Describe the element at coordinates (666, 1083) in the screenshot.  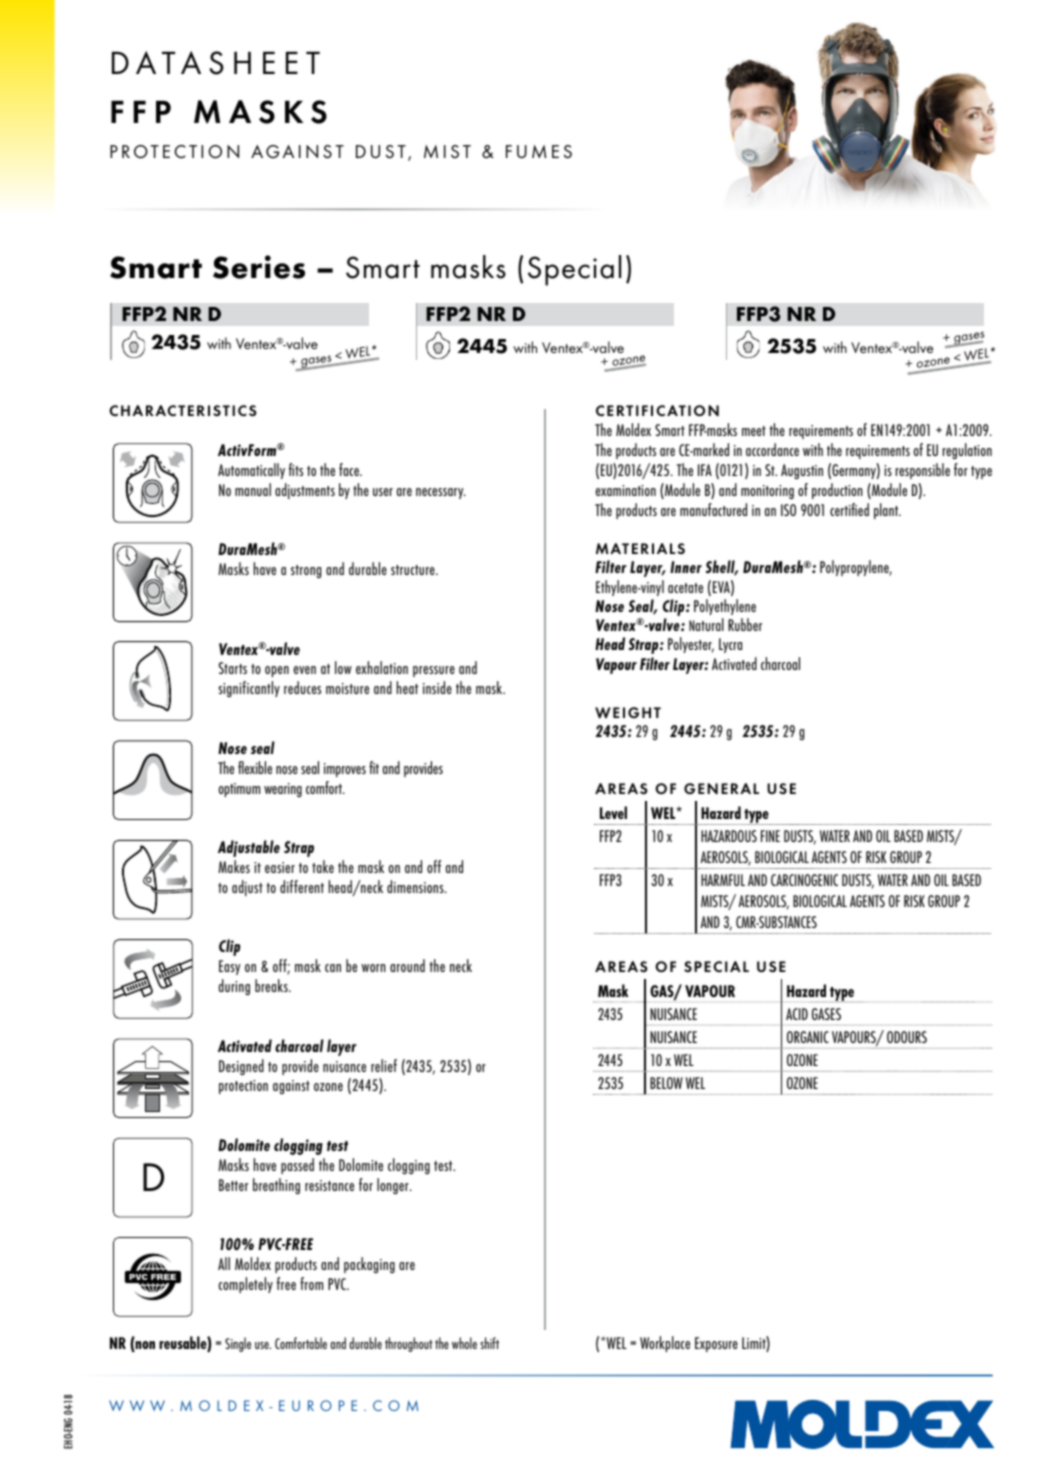
I see `BELOW` at that location.
